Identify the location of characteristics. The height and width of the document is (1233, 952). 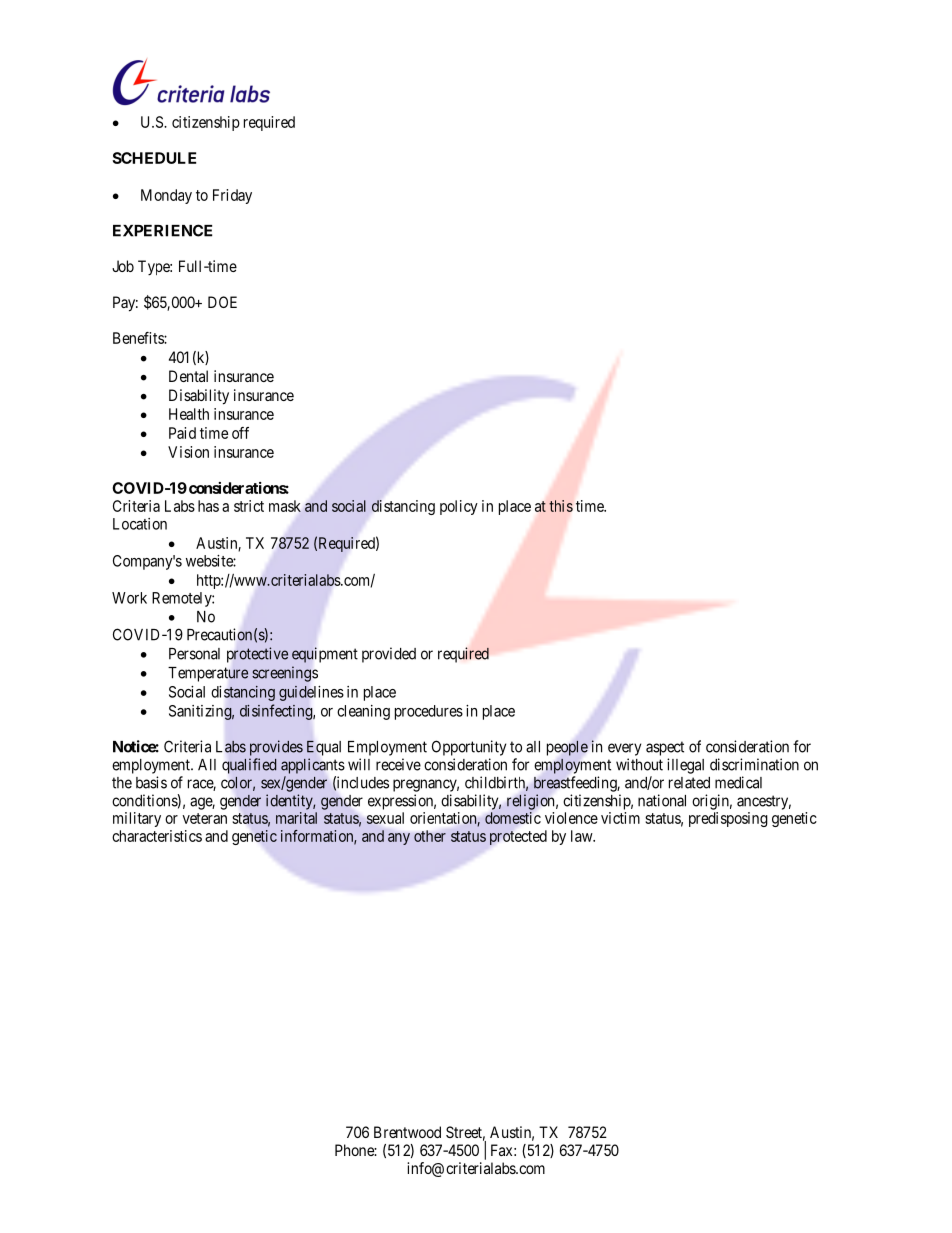
(157, 836).
